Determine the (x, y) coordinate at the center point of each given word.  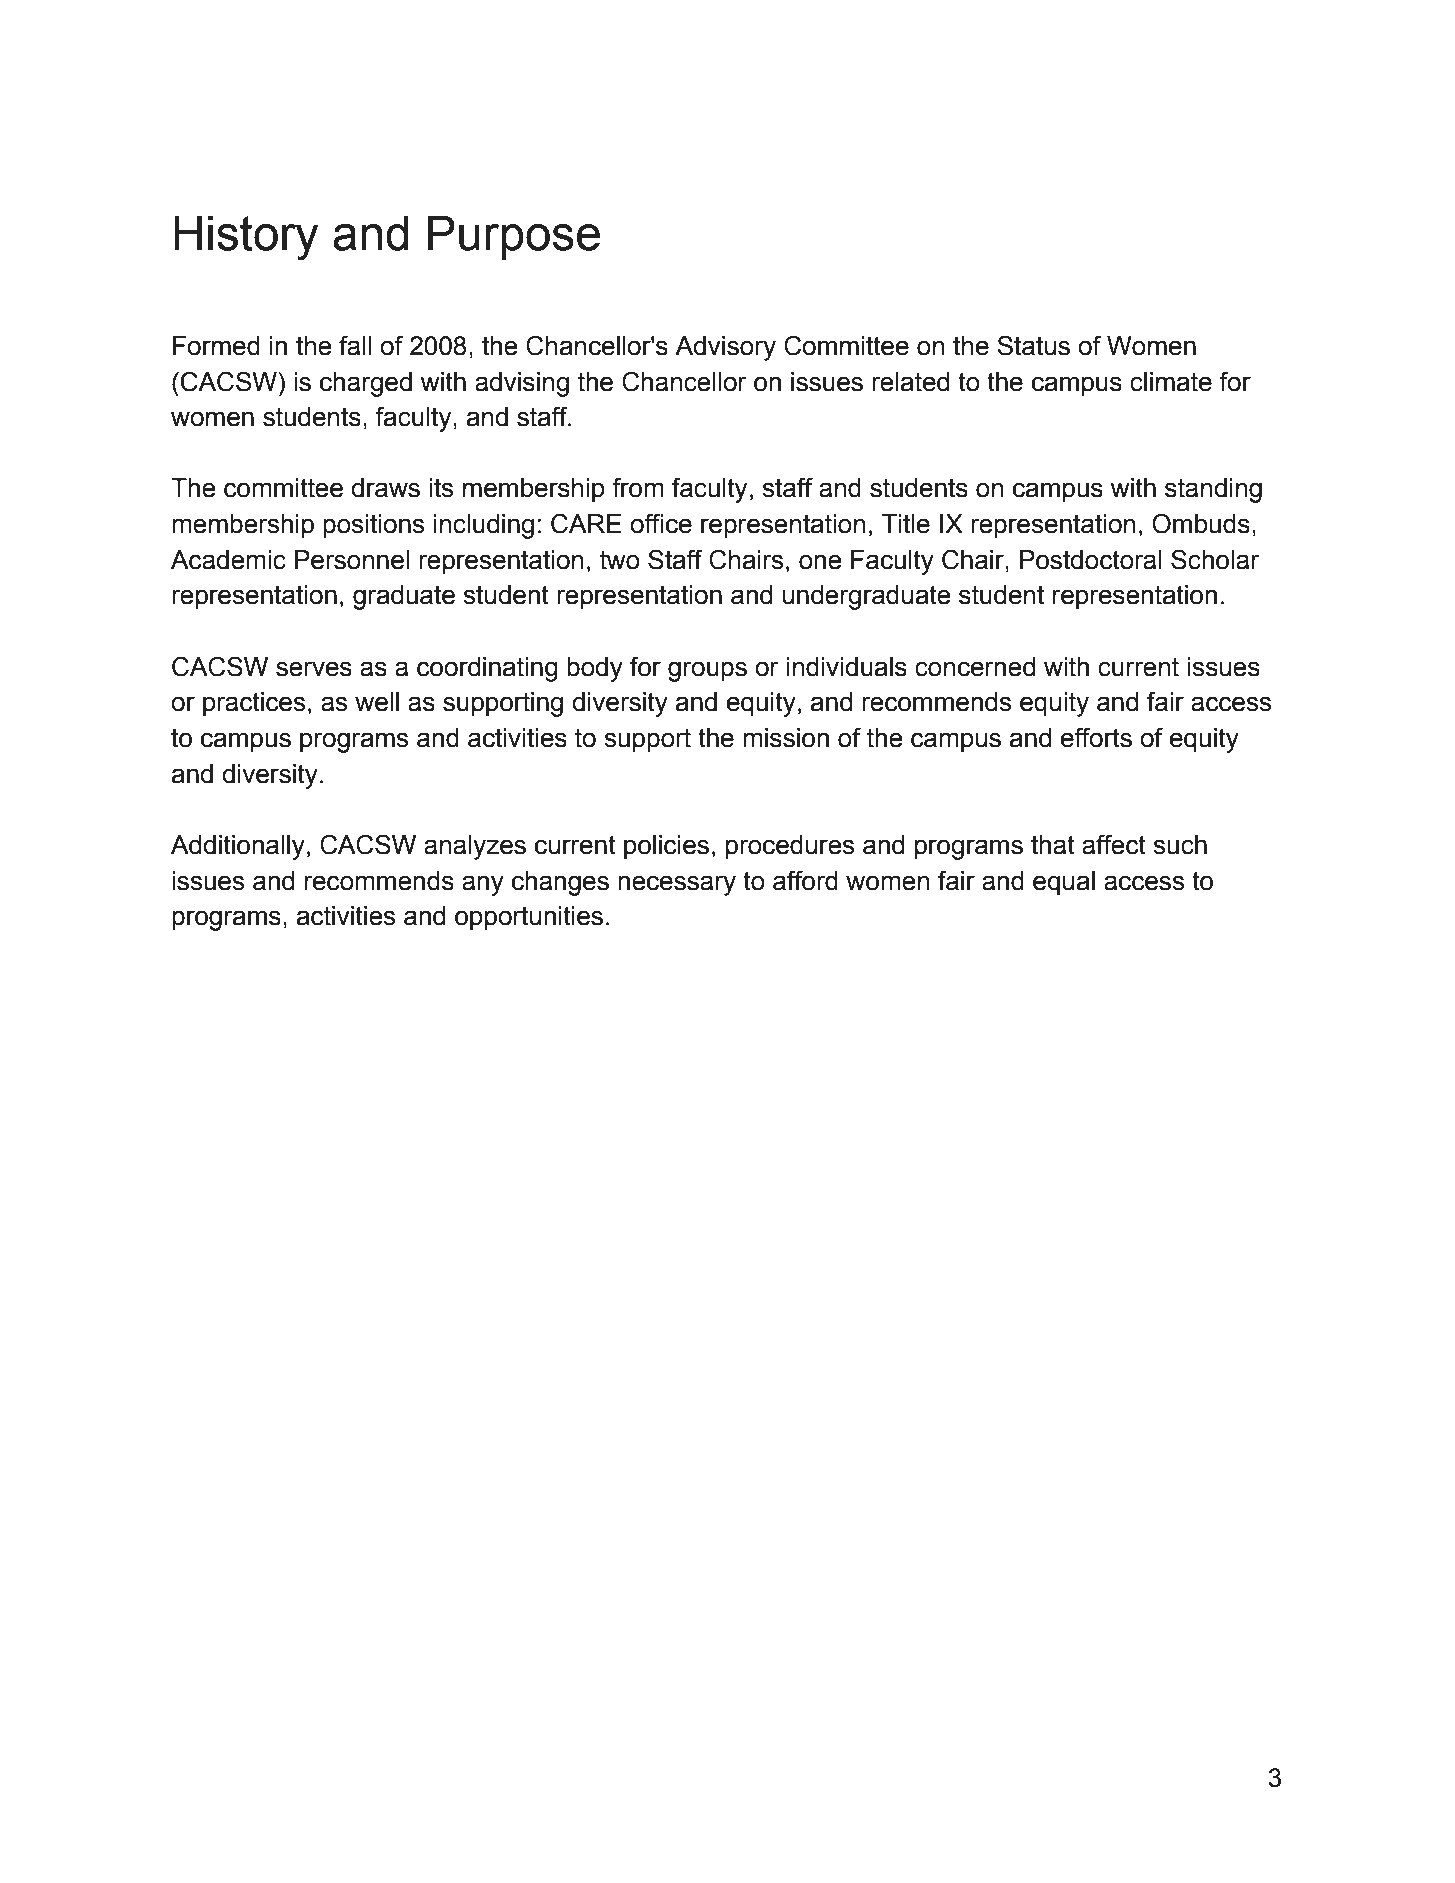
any (483, 885)
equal (1064, 883)
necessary (677, 885)
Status (1033, 345)
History (246, 238)
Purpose (514, 237)
